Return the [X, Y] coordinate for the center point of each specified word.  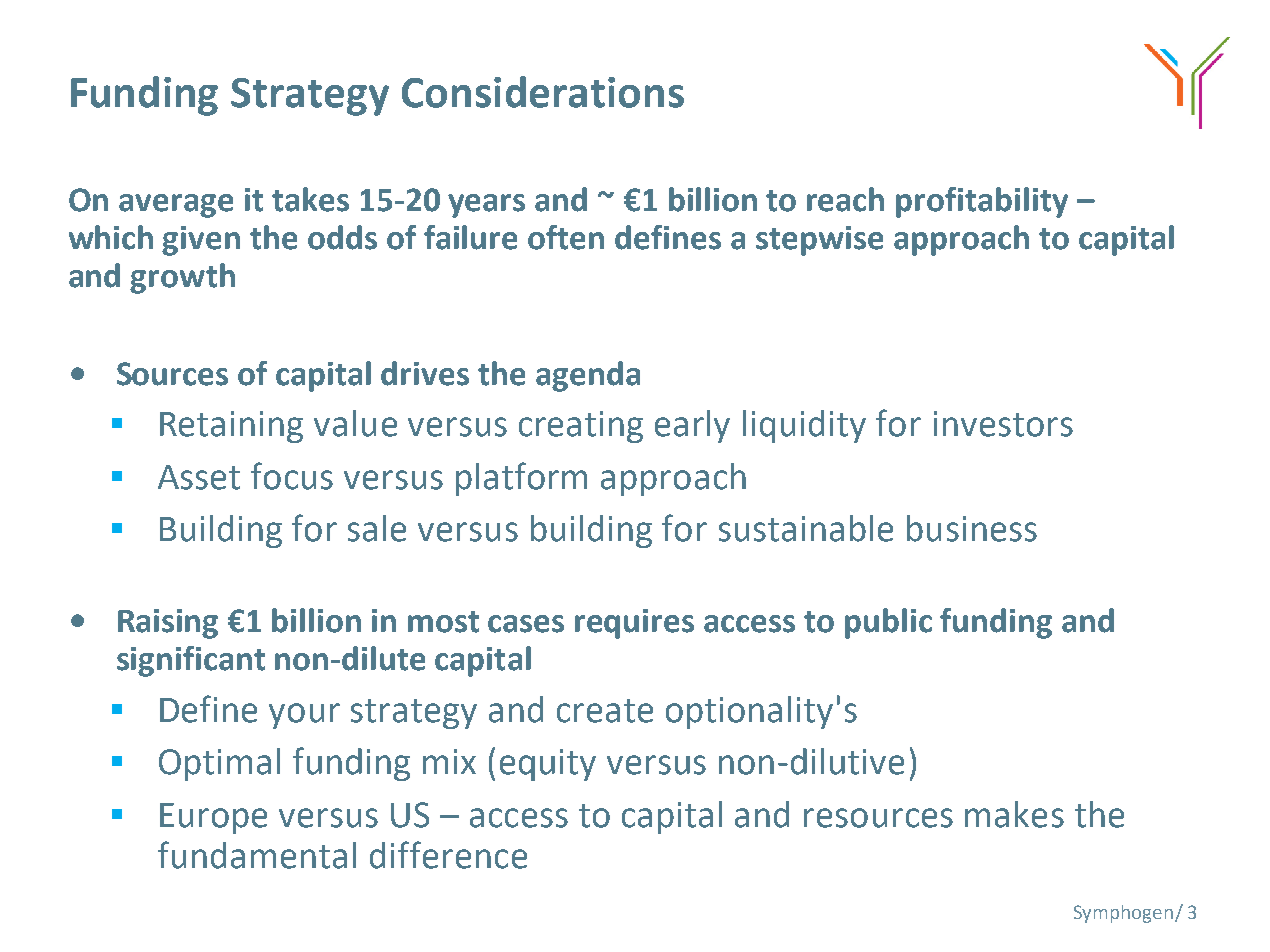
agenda [588, 376]
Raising [168, 624]
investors [1003, 424]
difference [448, 855]
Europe [213, 818]
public [888, 623]
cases [526, 624]
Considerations [543, 92]
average [176, 206]
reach [845, 199]
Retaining [231, 427]
